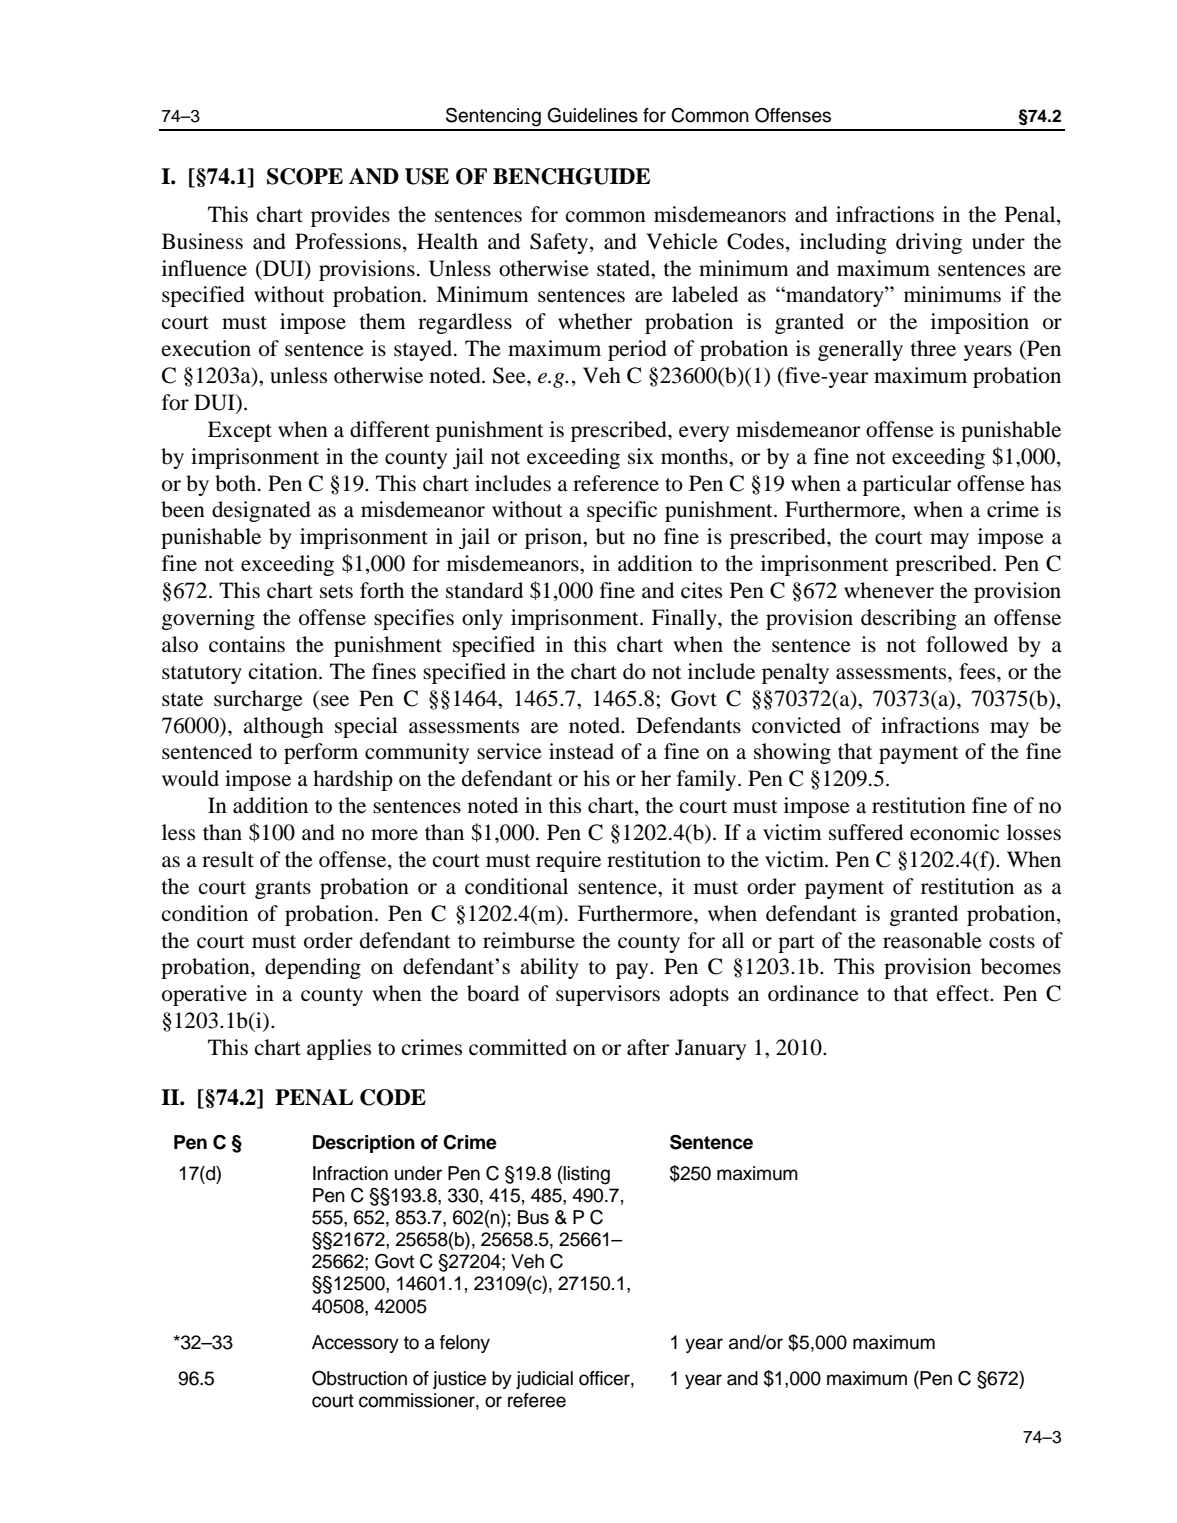 This screenshot has height=1523, width=1177. What do you see at coordinates (593, 115) in the screenshot?
I see `Guidelines` at bounding box center [593, 115].
